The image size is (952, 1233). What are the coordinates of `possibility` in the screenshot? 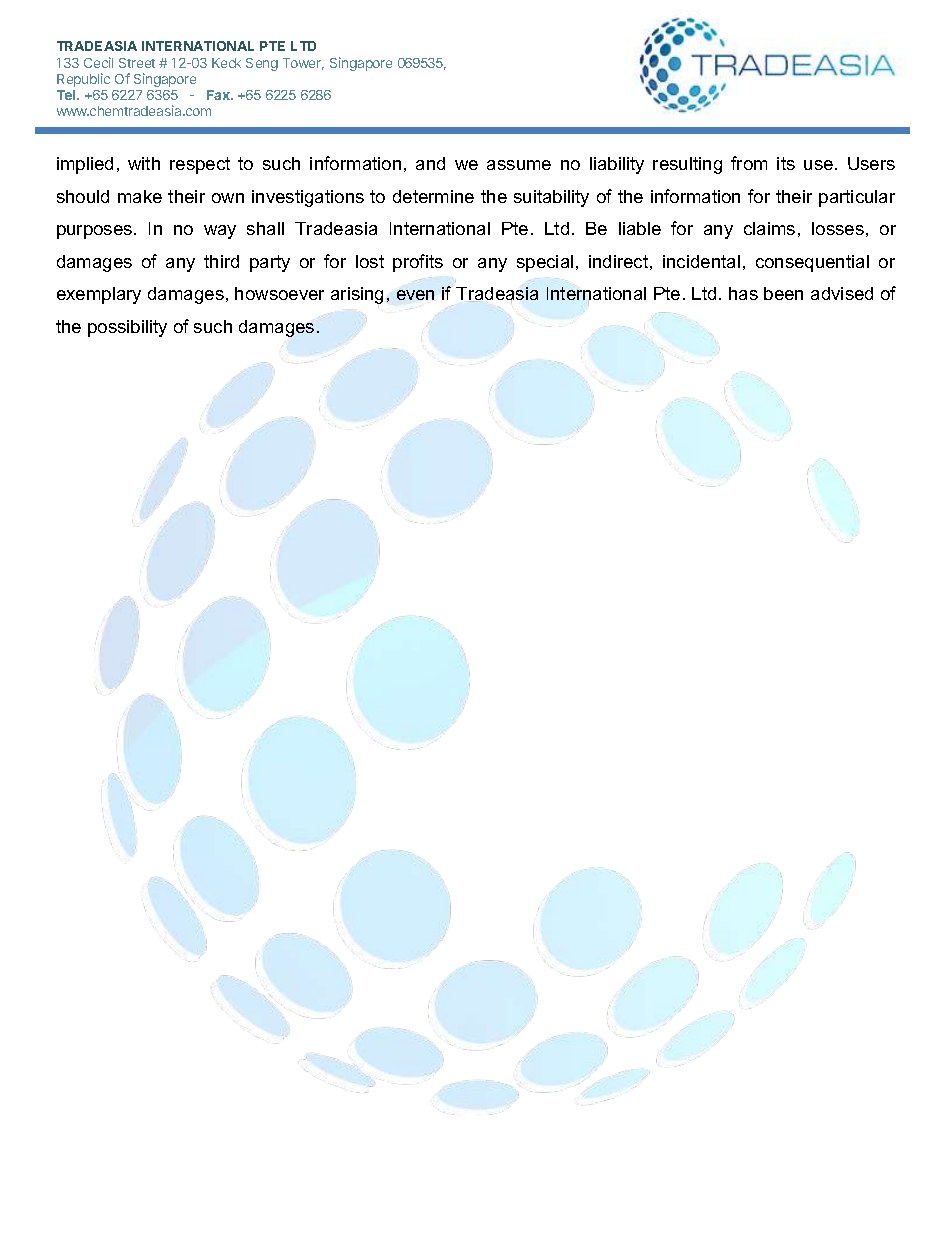 It's located at (127, 328).
